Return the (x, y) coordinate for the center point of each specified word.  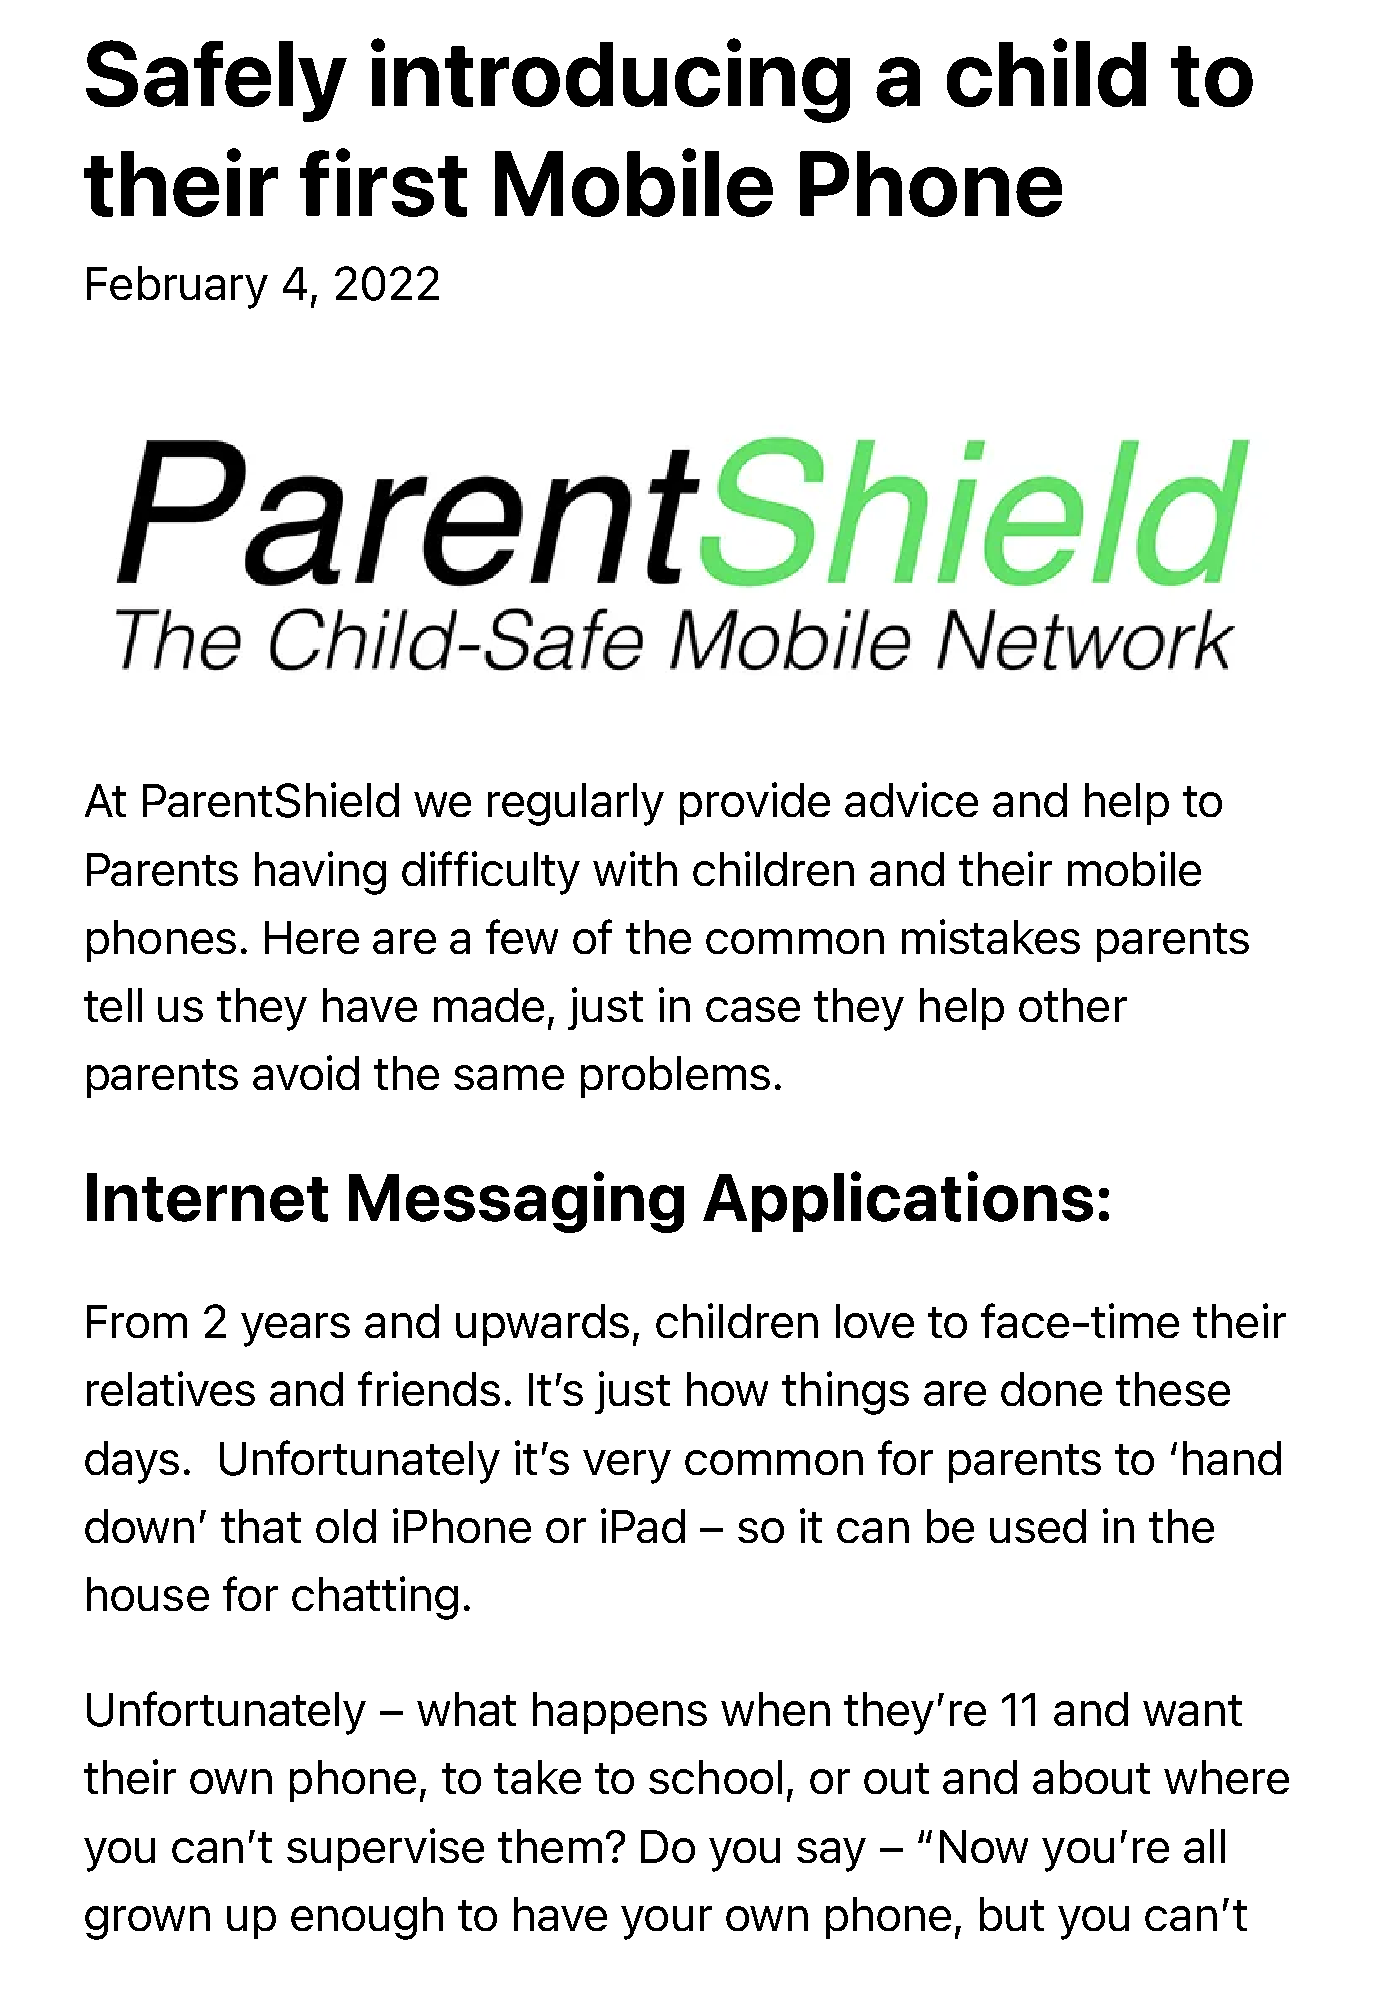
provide (755, 803)
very (627, 1467)
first (383, 182)
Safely (216, 81)
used (1038, 1526)
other (1073, 1005)
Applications (898, 1201)
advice (911, 799)
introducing (610, 80)
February (177, 287)
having (320, 873)
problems (675, 1077)
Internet (207, 1197)
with (635, 868)
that (261, 1526)
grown (147, 1923)
